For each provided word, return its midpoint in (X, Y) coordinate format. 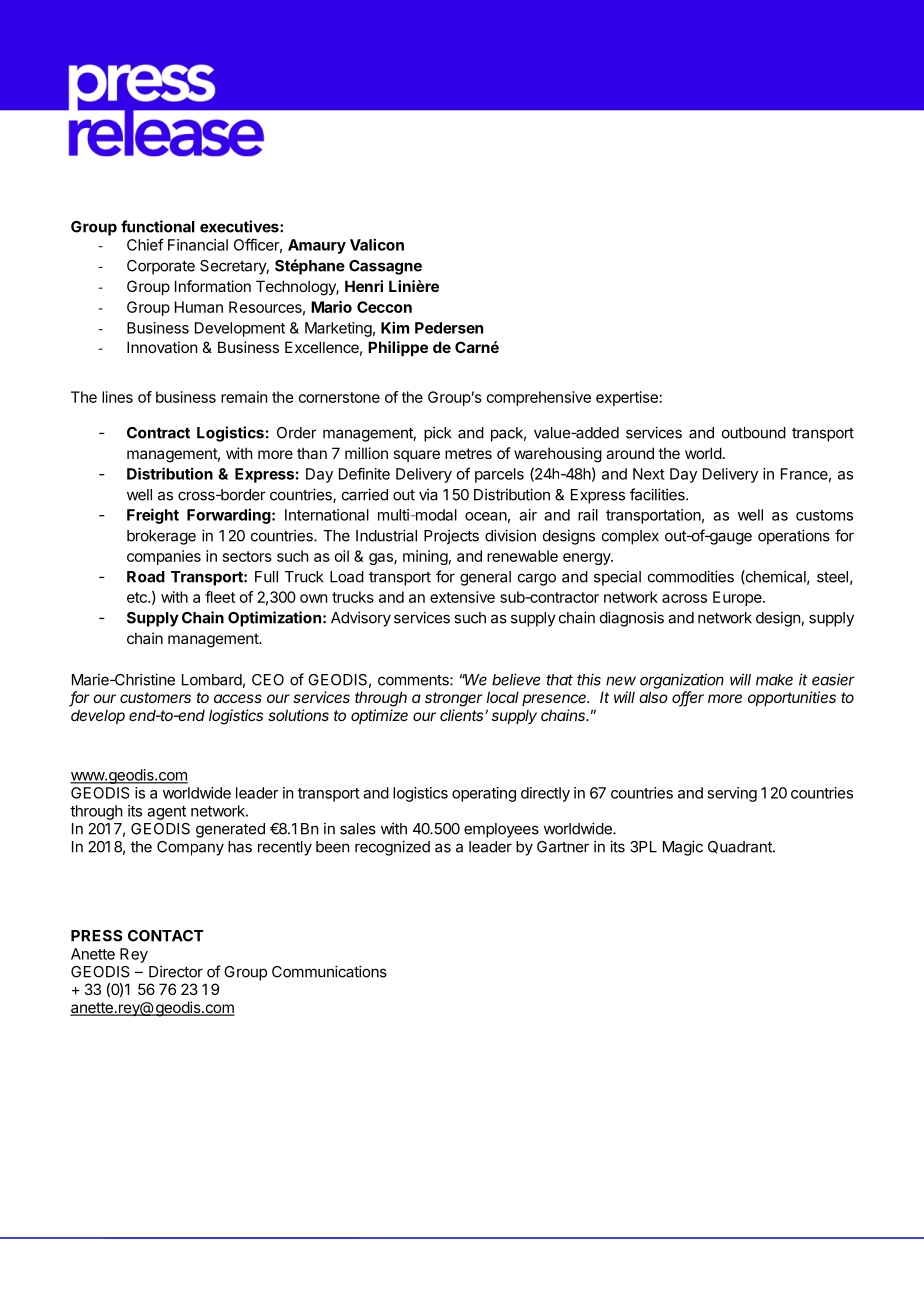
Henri (364, 286)
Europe (738, 598)
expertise (627, 398)
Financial (198, 245)
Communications (329, 971)
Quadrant (741, 847)
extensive (462, 597)
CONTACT (166, 936)
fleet (220, 597)
